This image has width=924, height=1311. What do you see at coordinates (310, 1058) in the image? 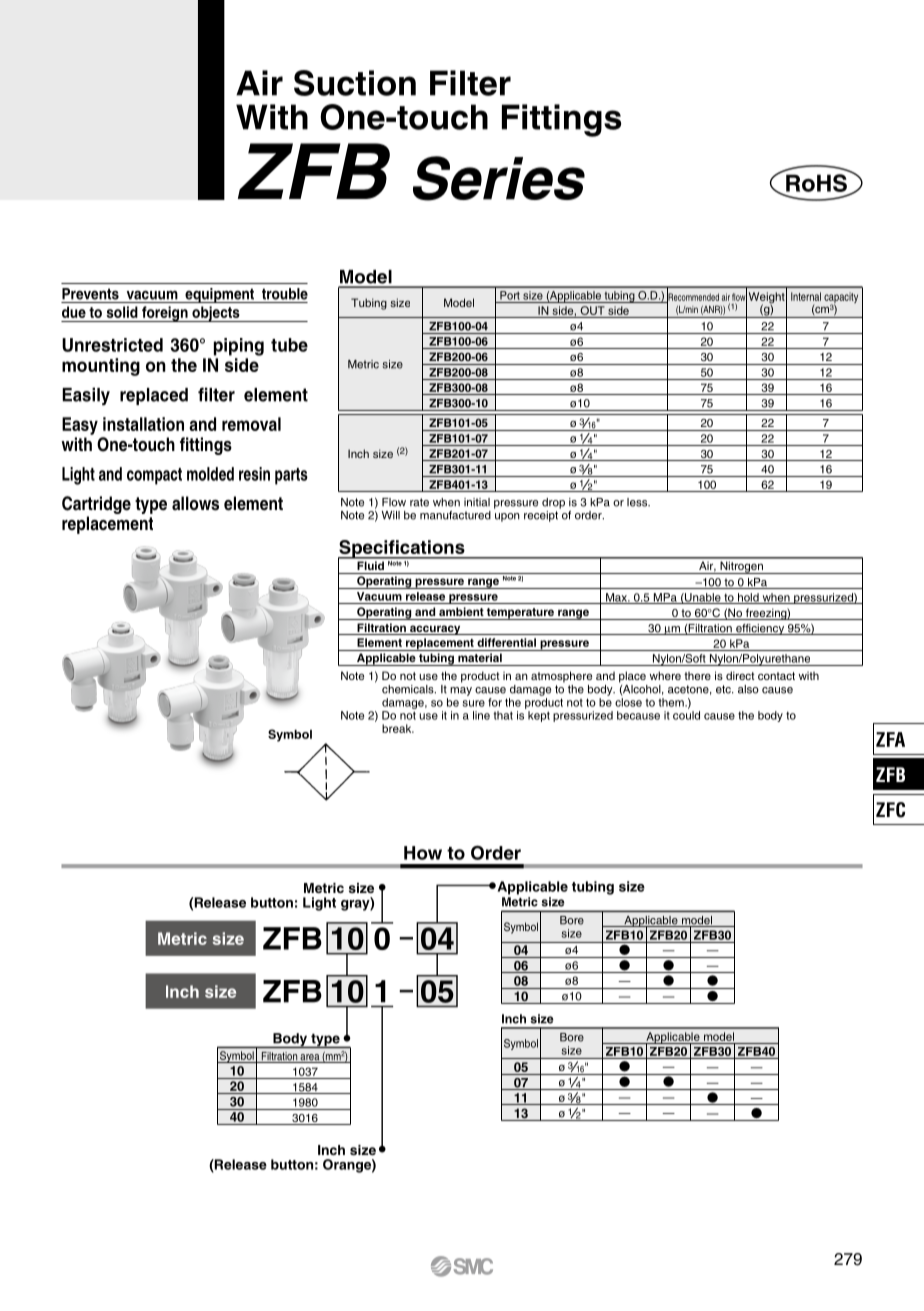
I see `area` at bounding box center [310, 1058].
